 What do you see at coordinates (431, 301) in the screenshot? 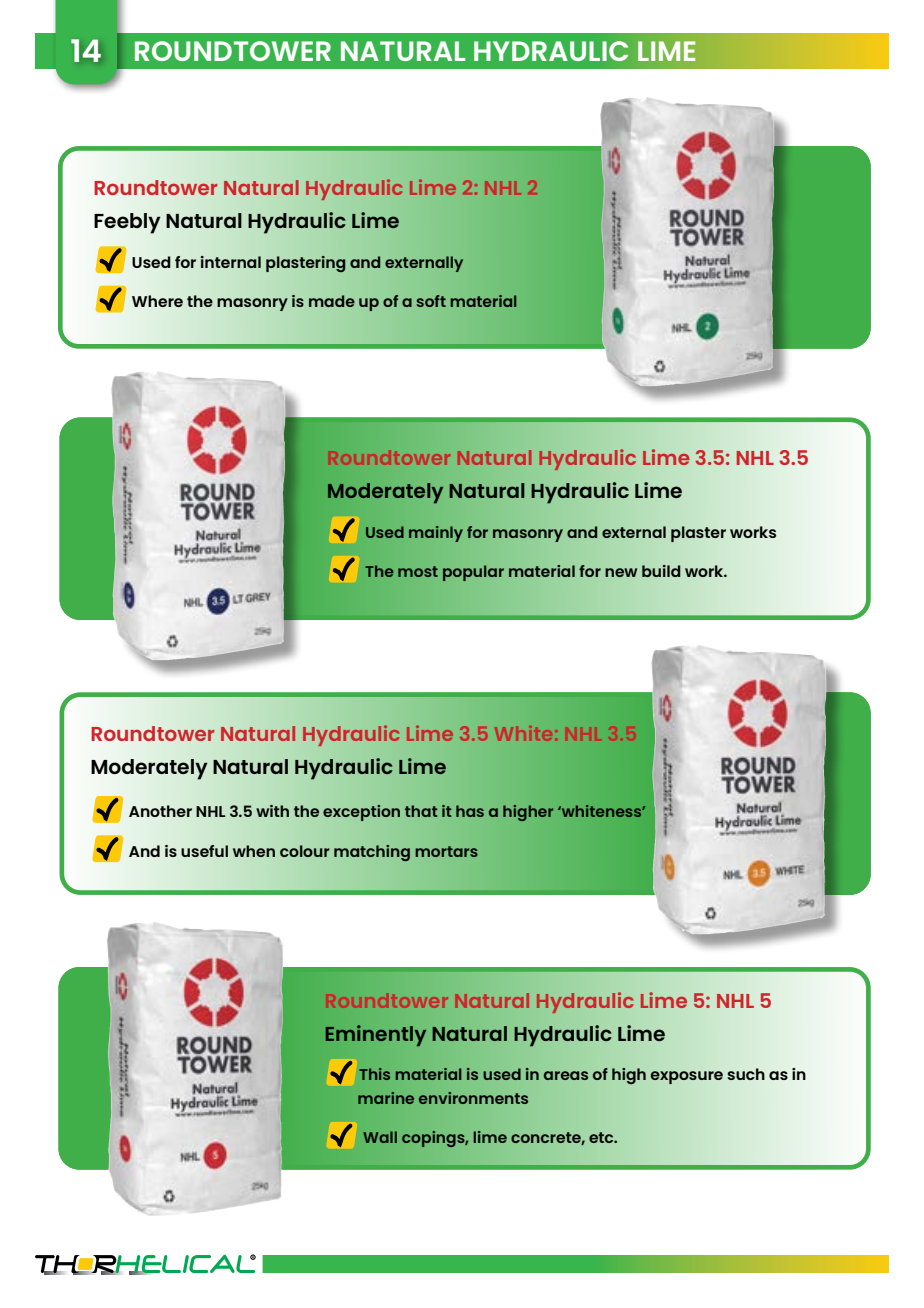
I see `soft` at bounding box center [431, 301].
